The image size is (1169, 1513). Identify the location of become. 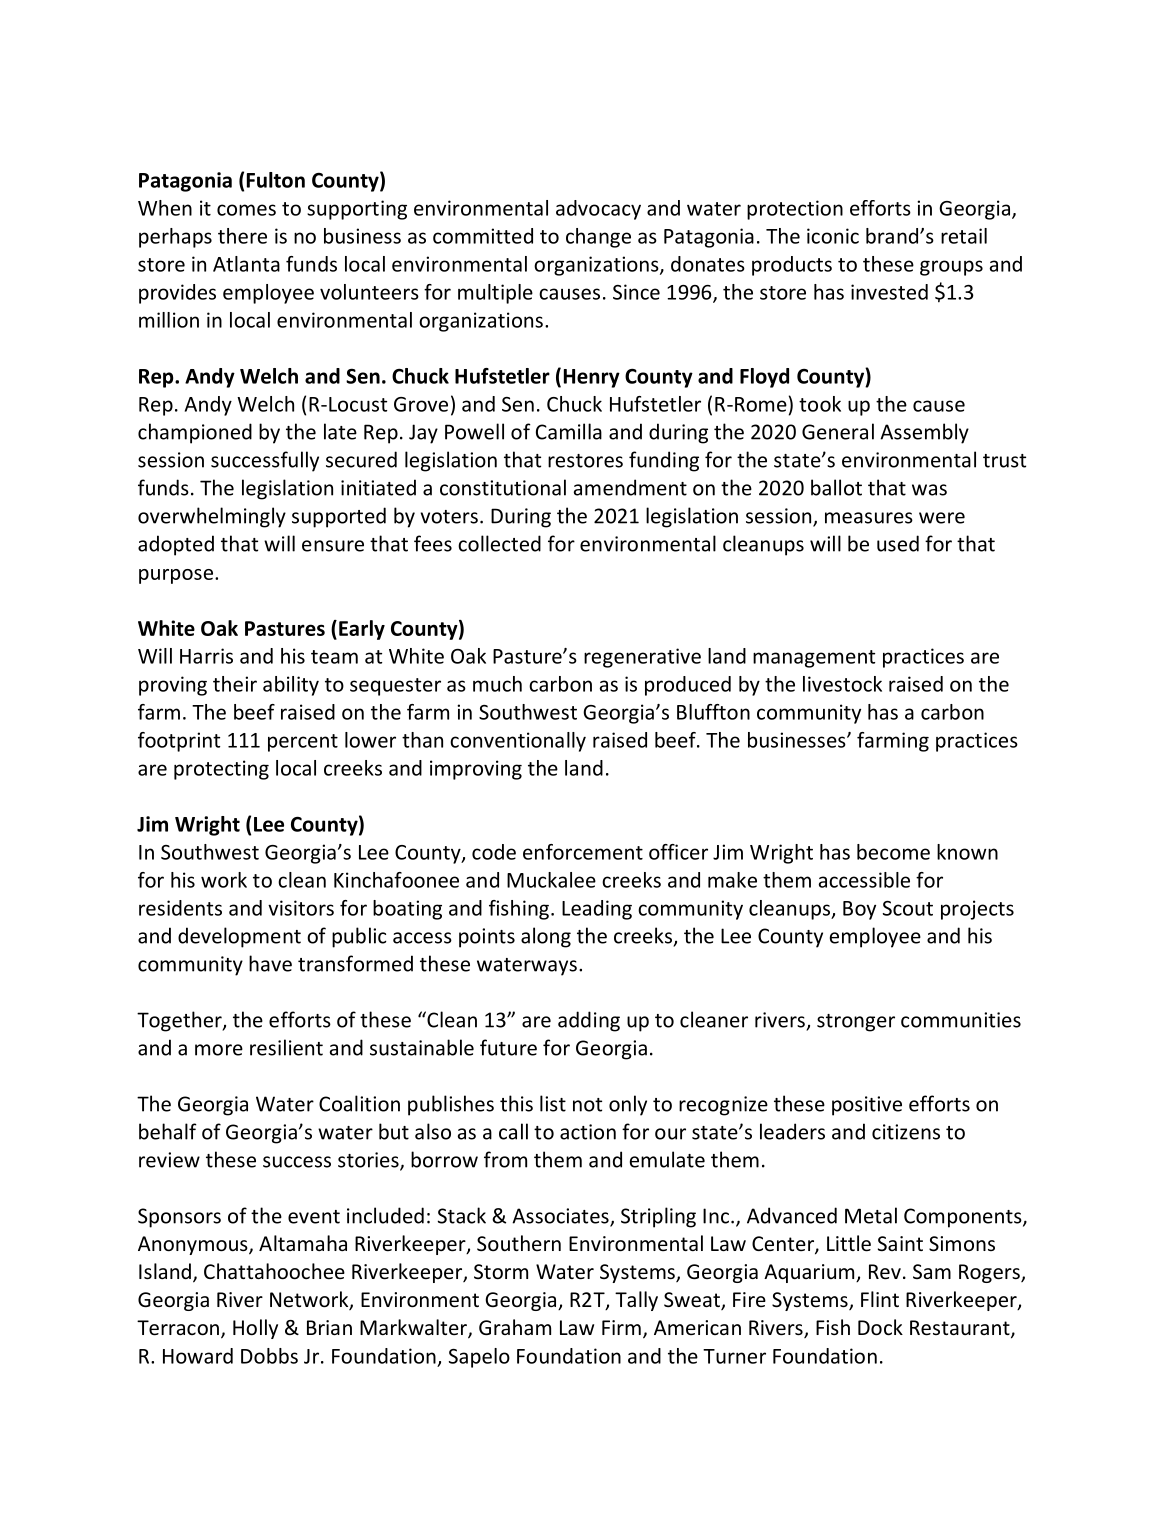
(893, 852).
